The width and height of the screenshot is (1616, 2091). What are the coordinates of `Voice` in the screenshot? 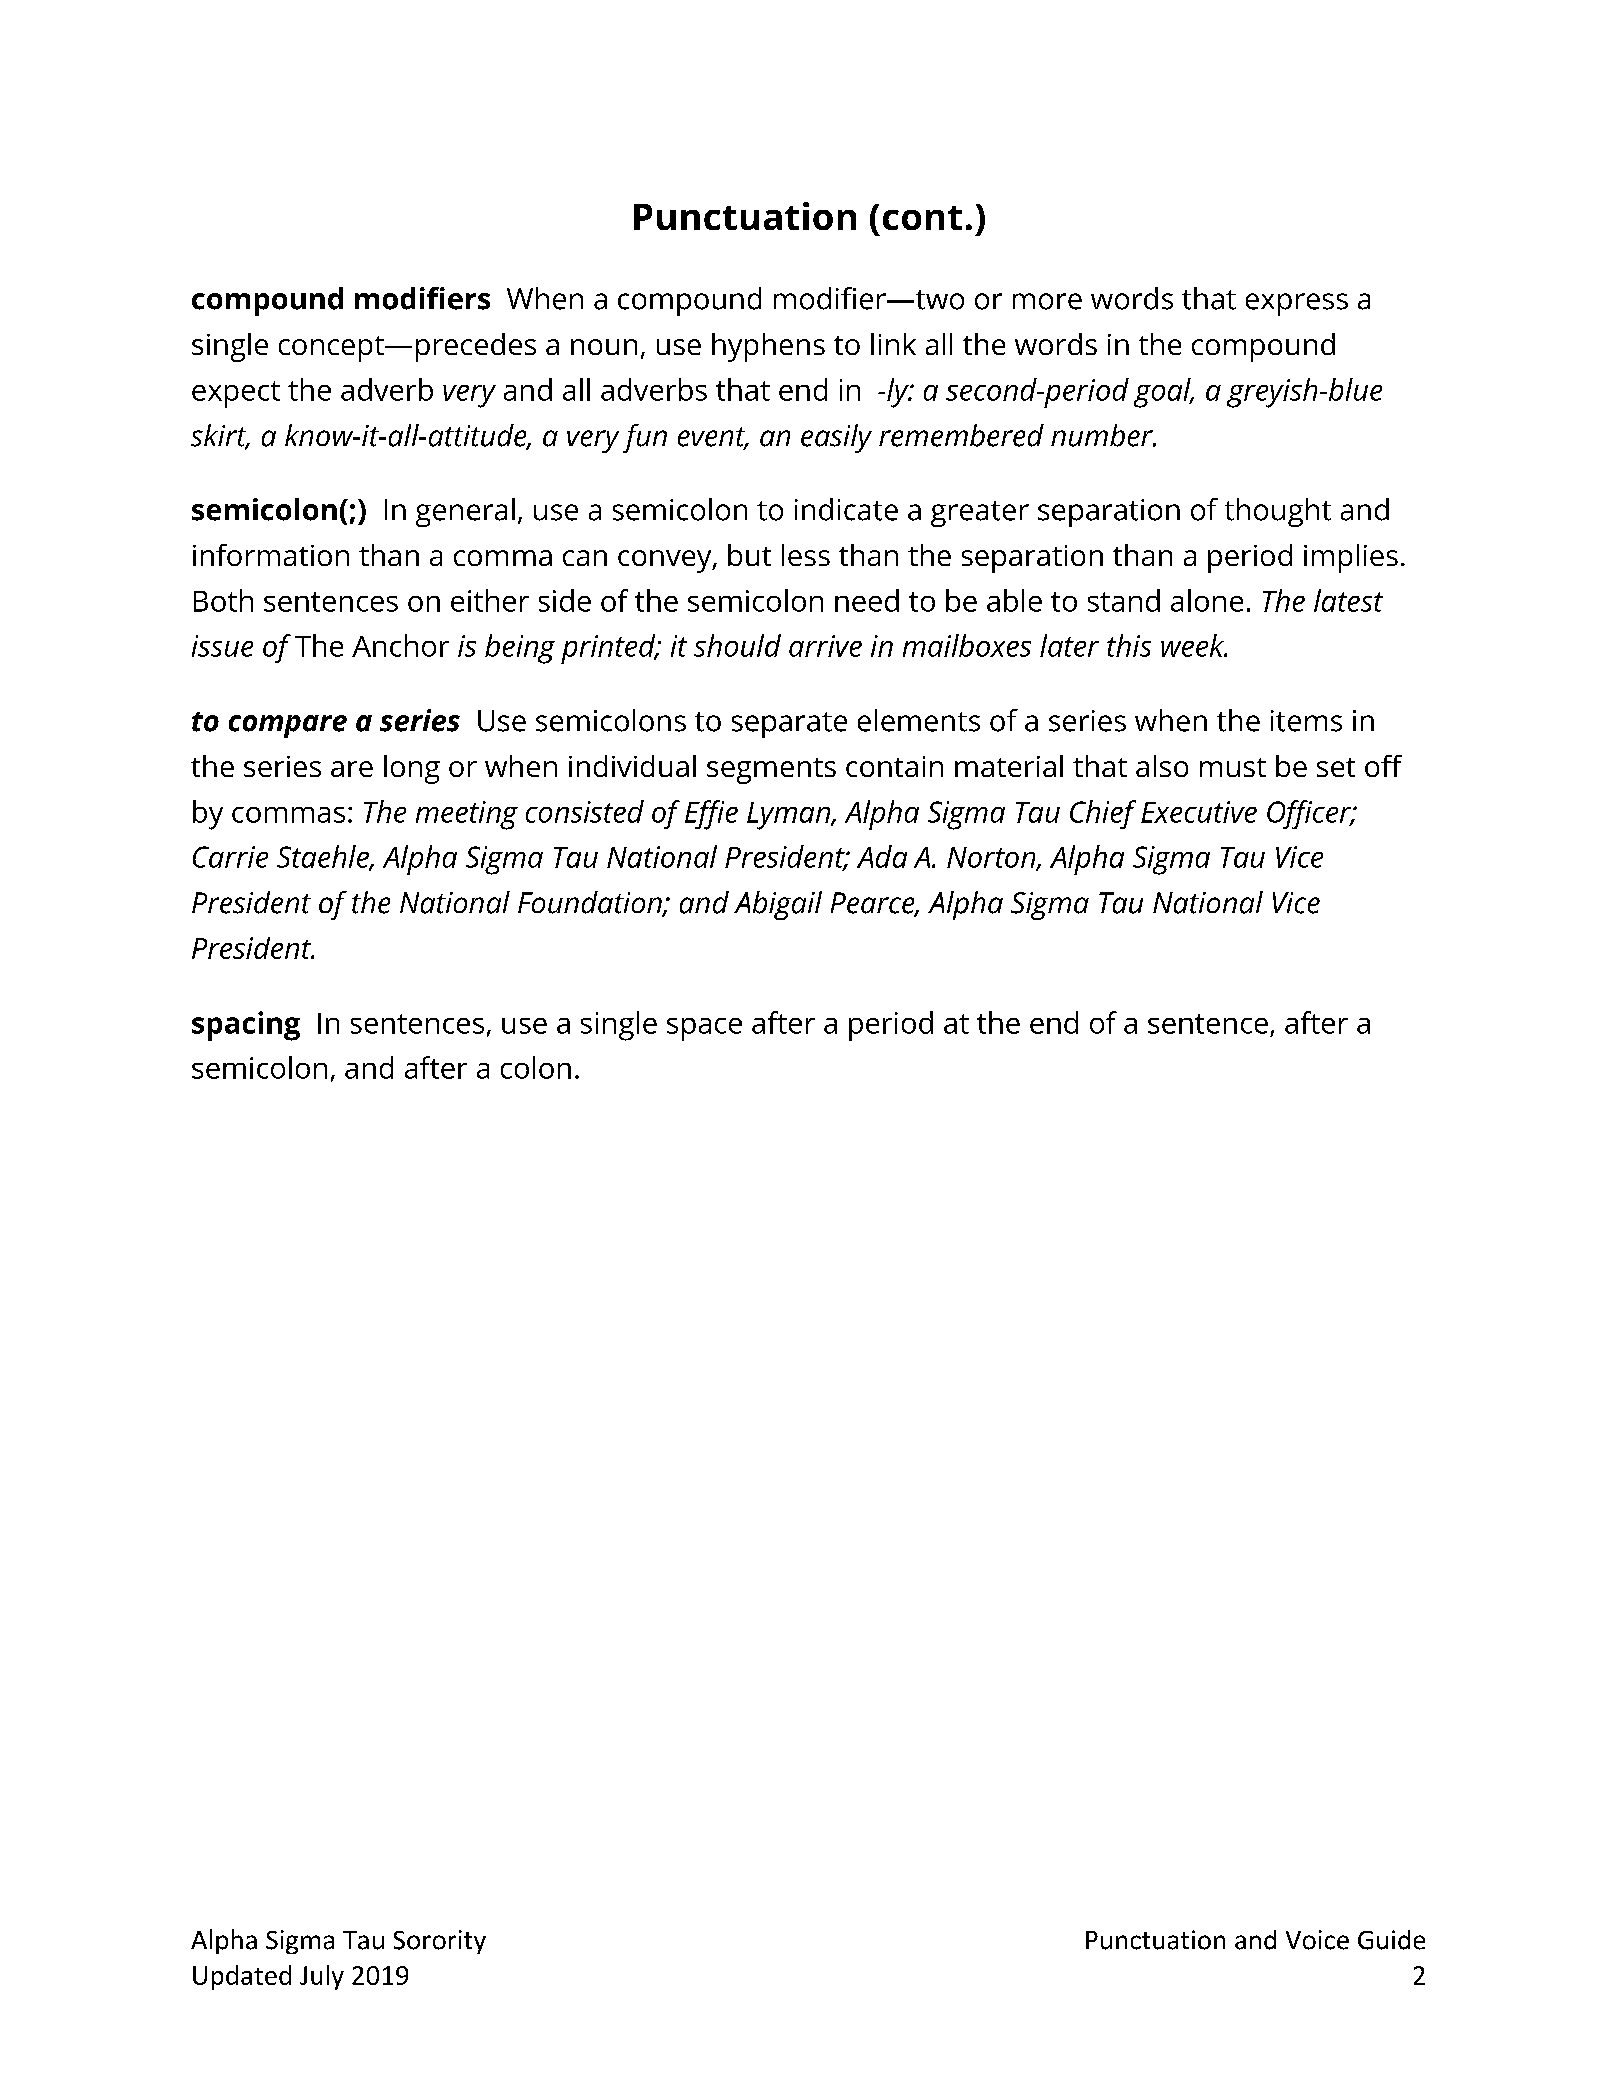 It's located at (1317, 1940).
